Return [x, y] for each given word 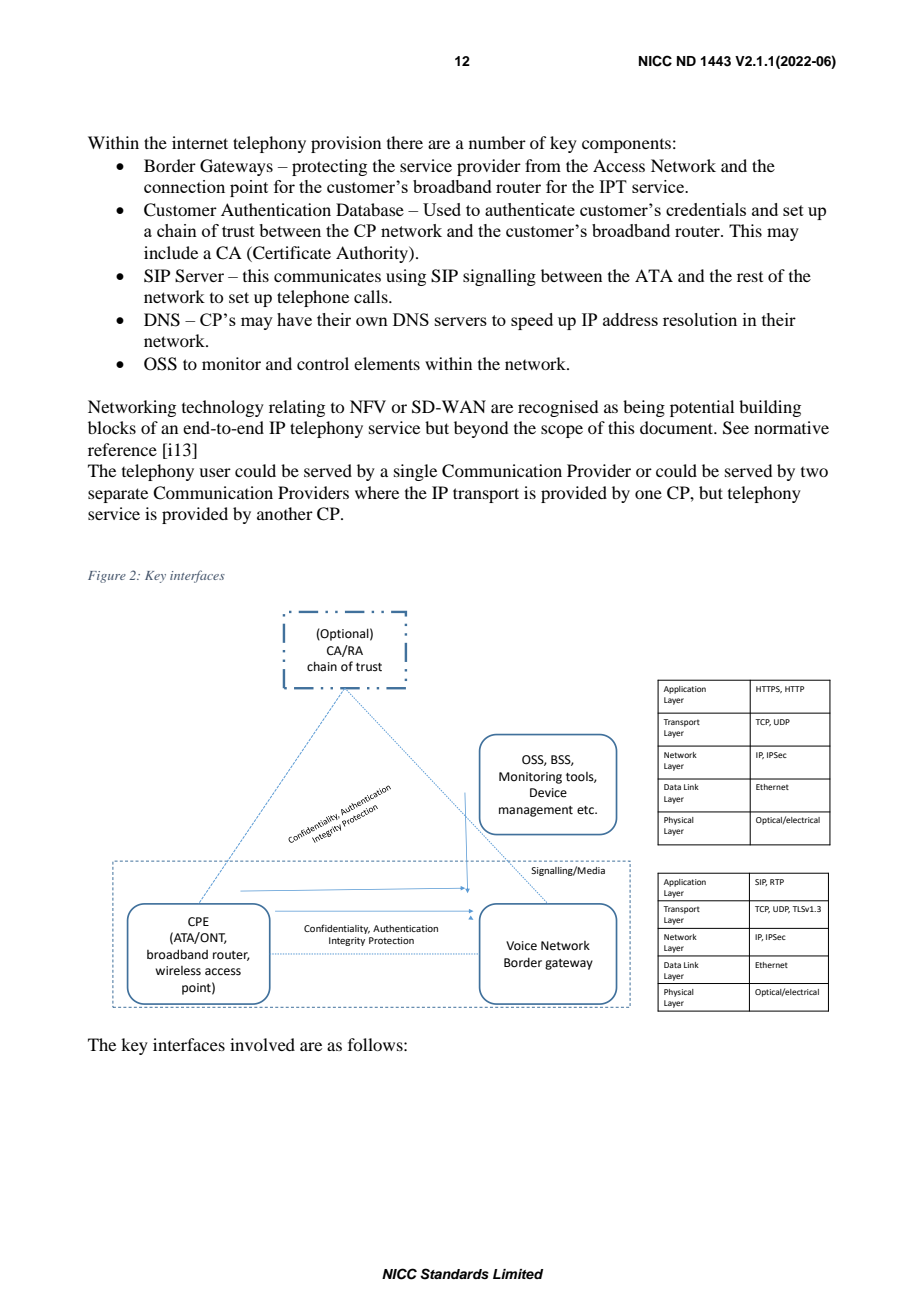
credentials [706, 209]
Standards [454, 1274]
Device [548, 793]
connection [184, 186]
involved [262, 1044]
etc [586, 810]
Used [442, 209]
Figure [107, 577]
